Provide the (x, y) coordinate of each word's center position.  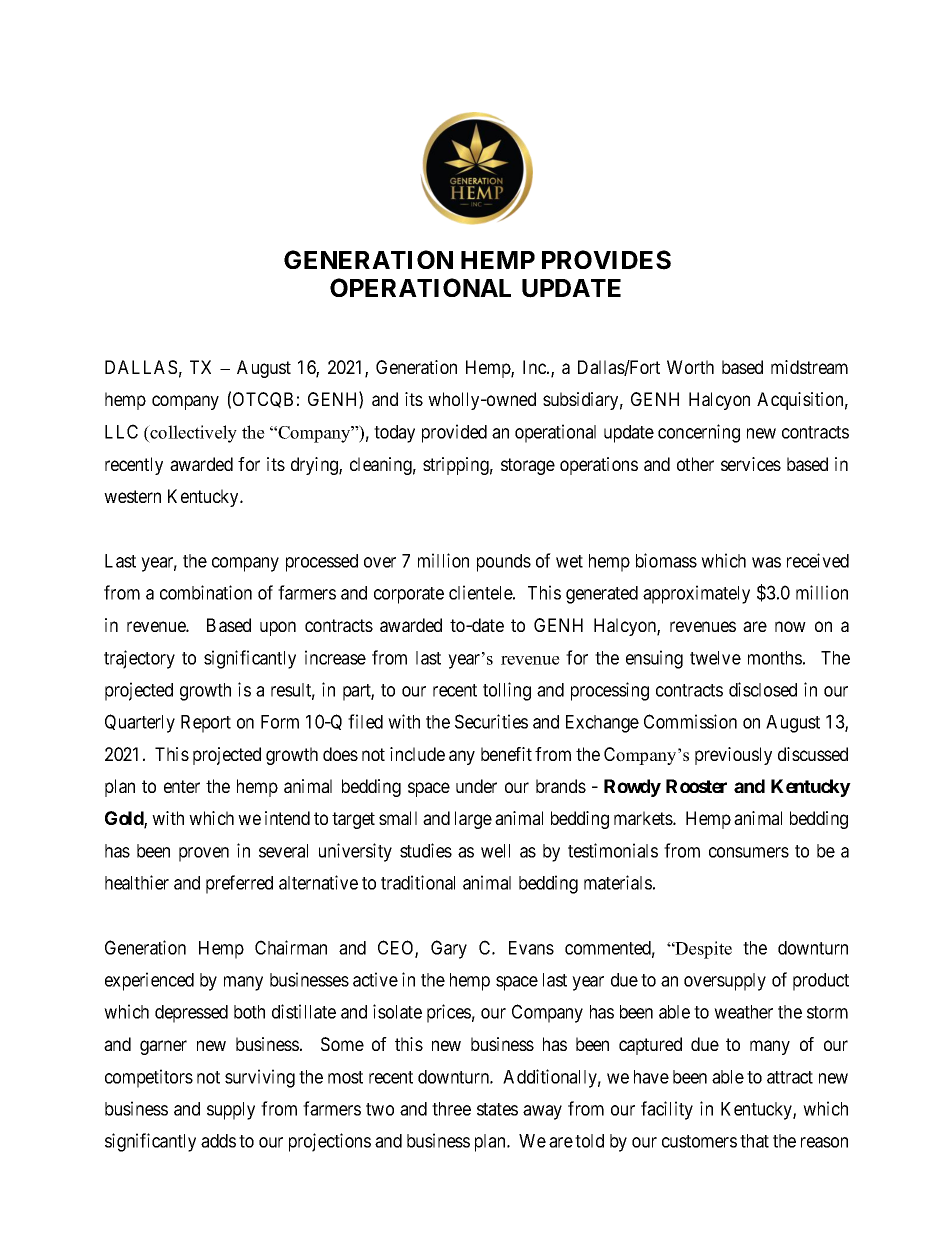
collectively (192, 434)
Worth (690, 367)
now (790, 626)
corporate (409, 595)
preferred (239, 884)
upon (278, 628)
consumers (749, 852)
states (497, 1109)
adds (218, 1141)
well (495, 851)
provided (454, 433)
